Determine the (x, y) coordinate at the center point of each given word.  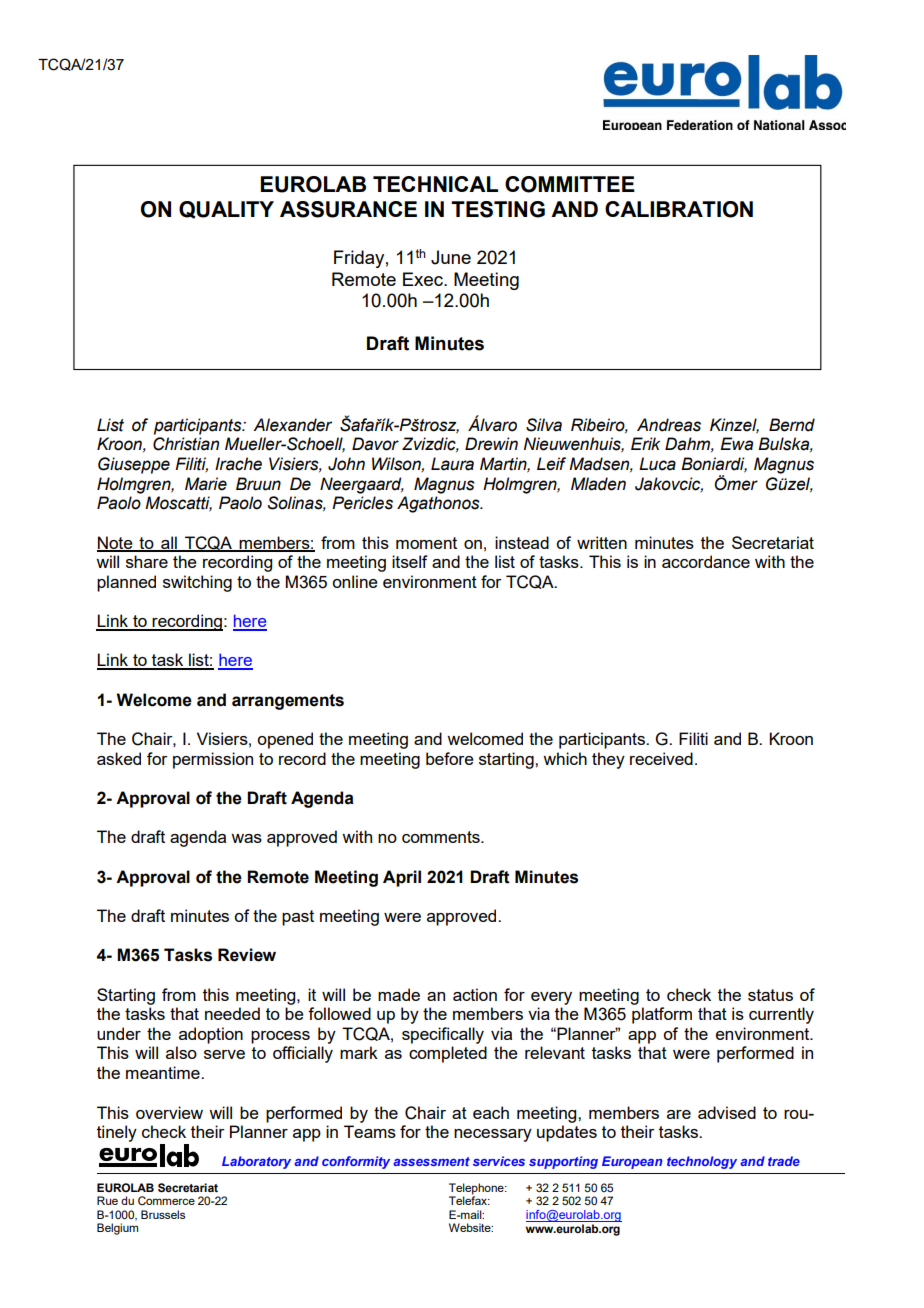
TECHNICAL (435, 184)
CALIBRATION (679, 209)
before (450, 758)
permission (213, 760)
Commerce (166, 1200)
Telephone (477, 1190)
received (661, 758)
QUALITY (226, 210)
